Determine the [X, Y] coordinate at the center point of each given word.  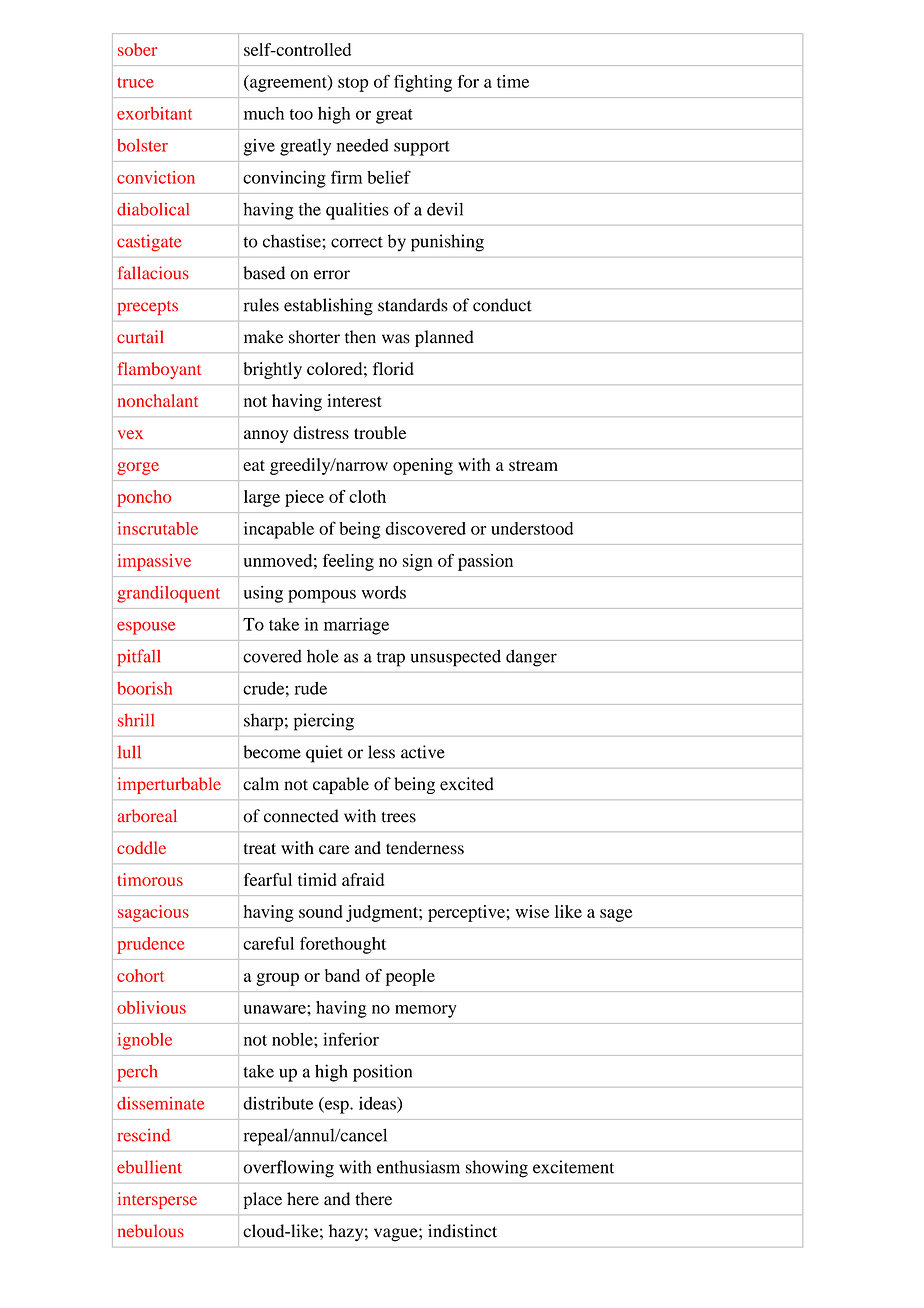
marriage [356, 626]
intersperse [157, 1200]
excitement [573, 1167]
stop [353, 84]
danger [531, 658]
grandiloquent [168, 594]
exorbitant [154, 113]
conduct [502, 305]
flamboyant [159, 370]
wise [532, 911]
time [513, 81]
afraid [363, 879]
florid [393, 368]
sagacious [153, 913]
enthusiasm [418, 1167]
